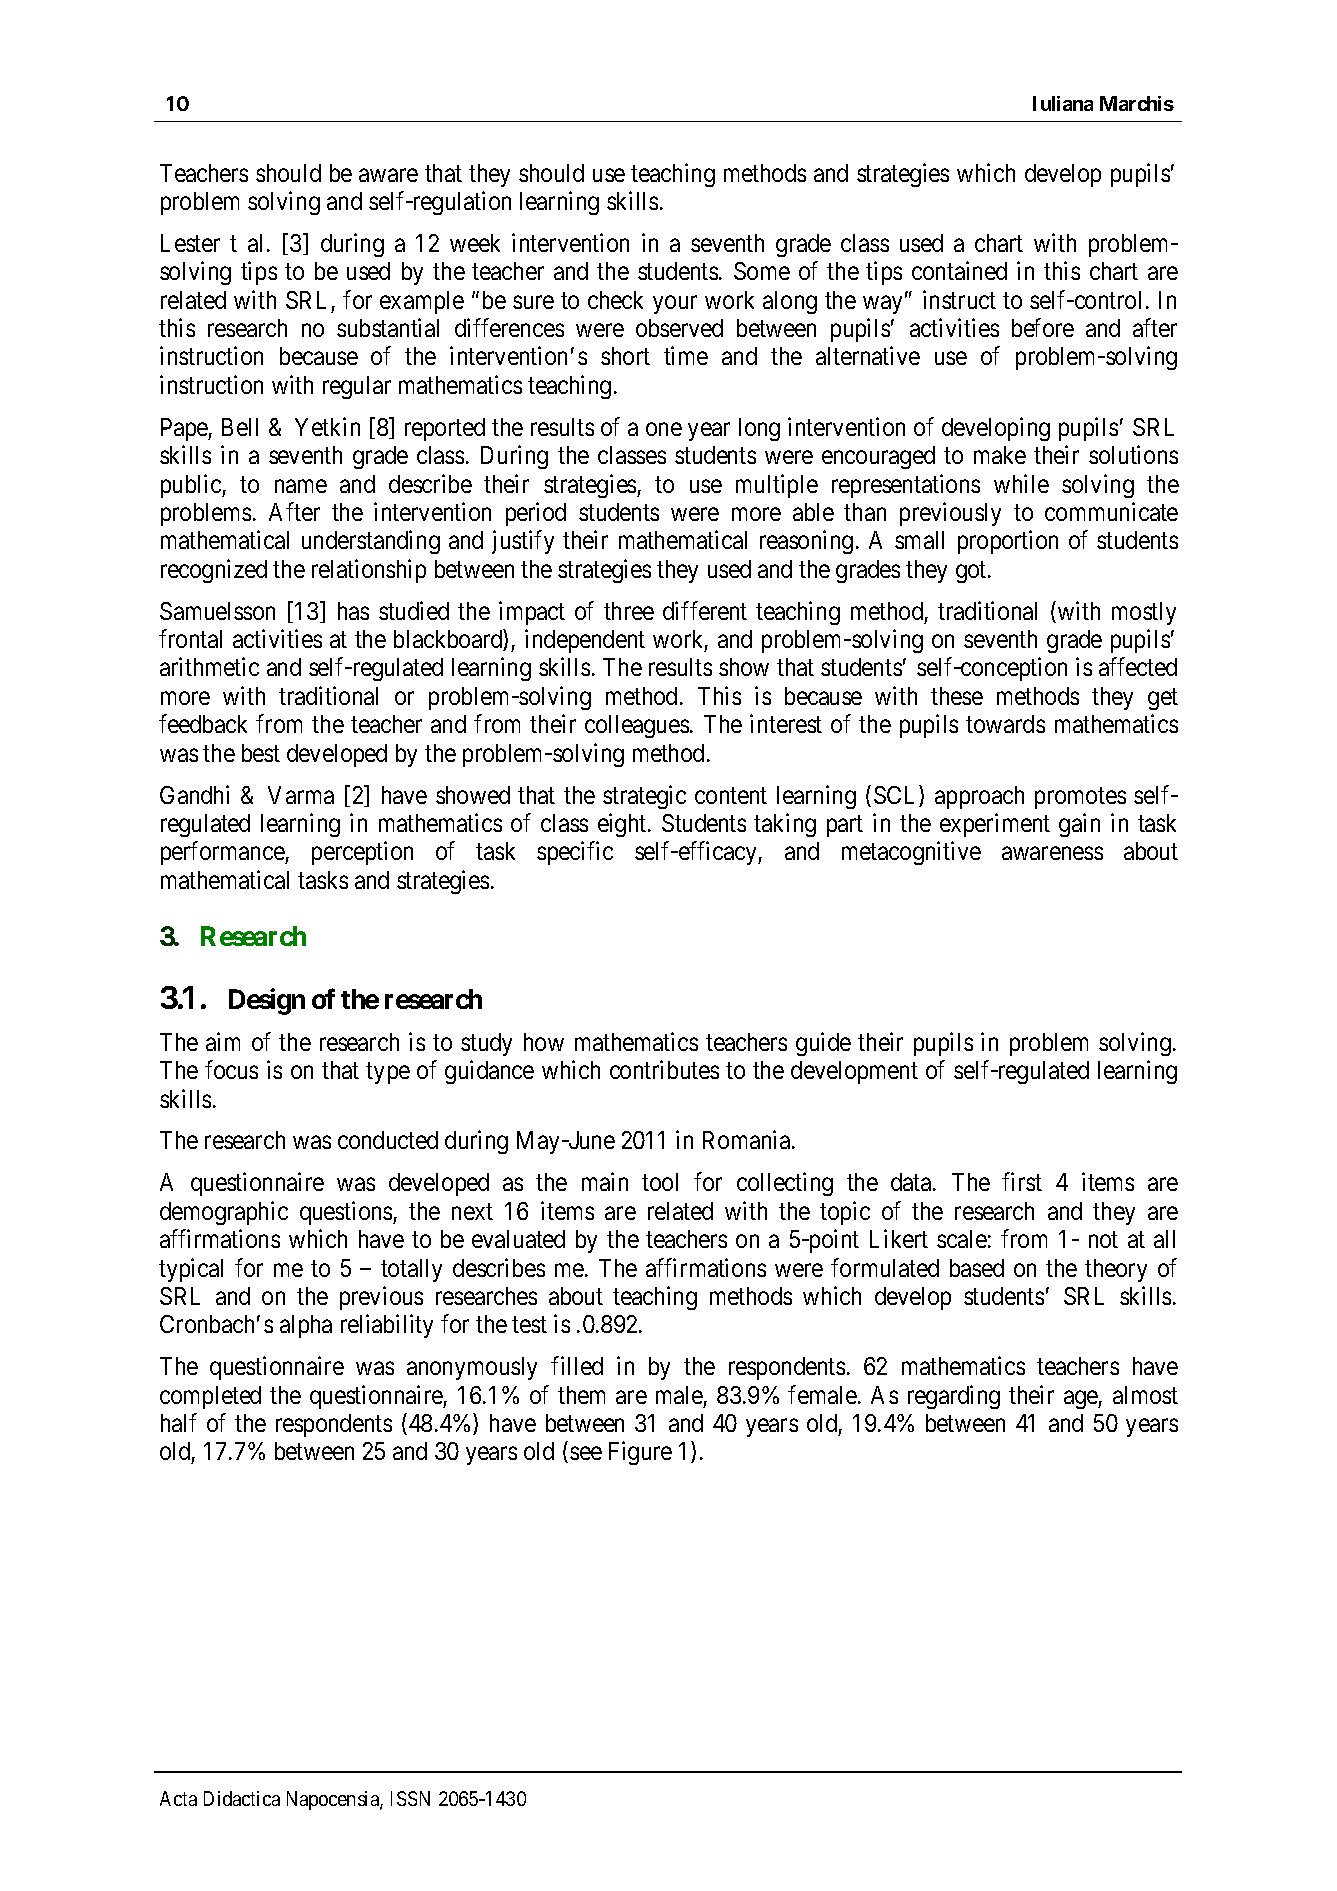 The height and width of the screenshot is (1891, 1337). What do you see at coordinates (1145, 1395) in the screenshot?
I see `almost` at bounding box center [1145, 1395].
